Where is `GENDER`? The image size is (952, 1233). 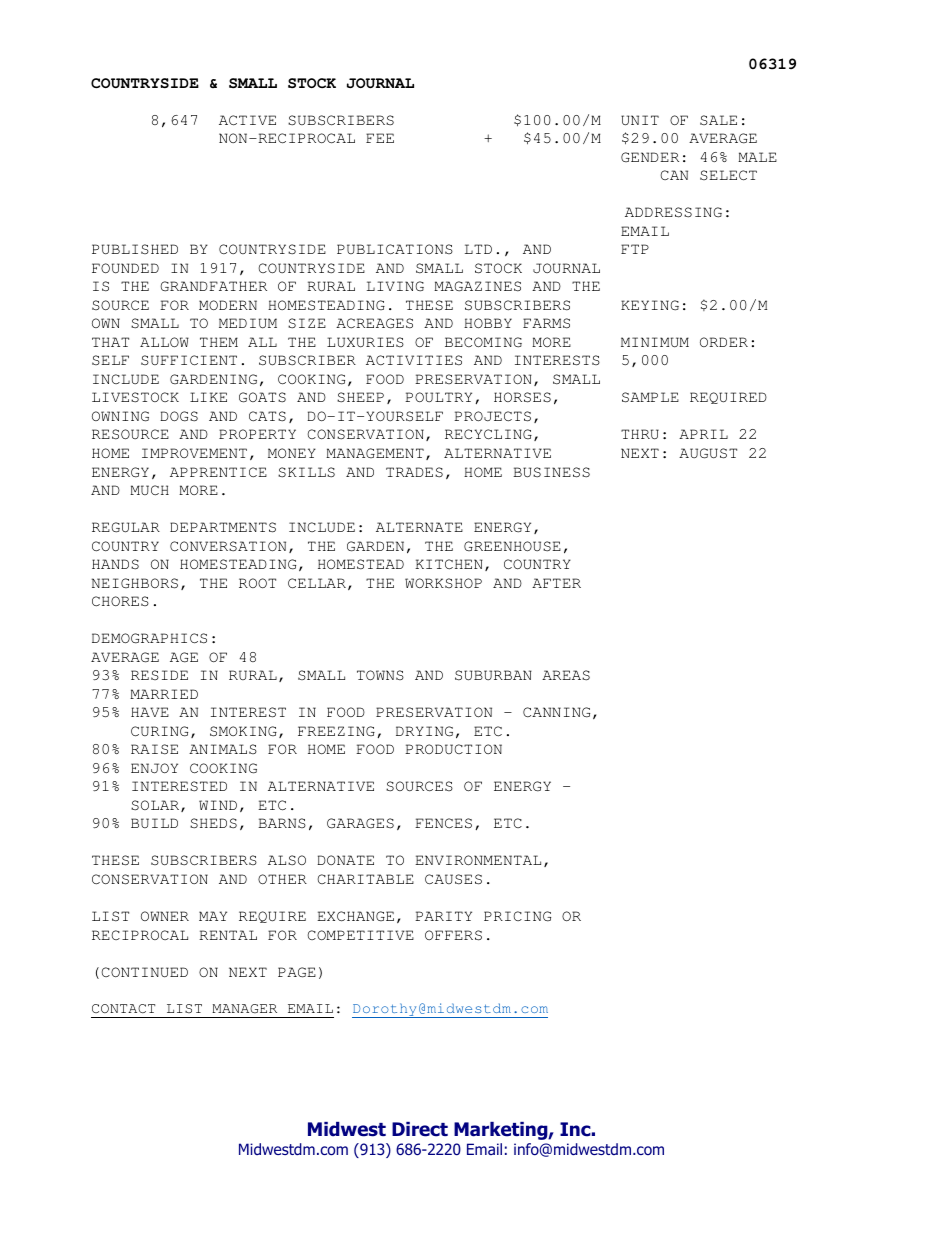 GENDER is located at coordinates (650, 157).
